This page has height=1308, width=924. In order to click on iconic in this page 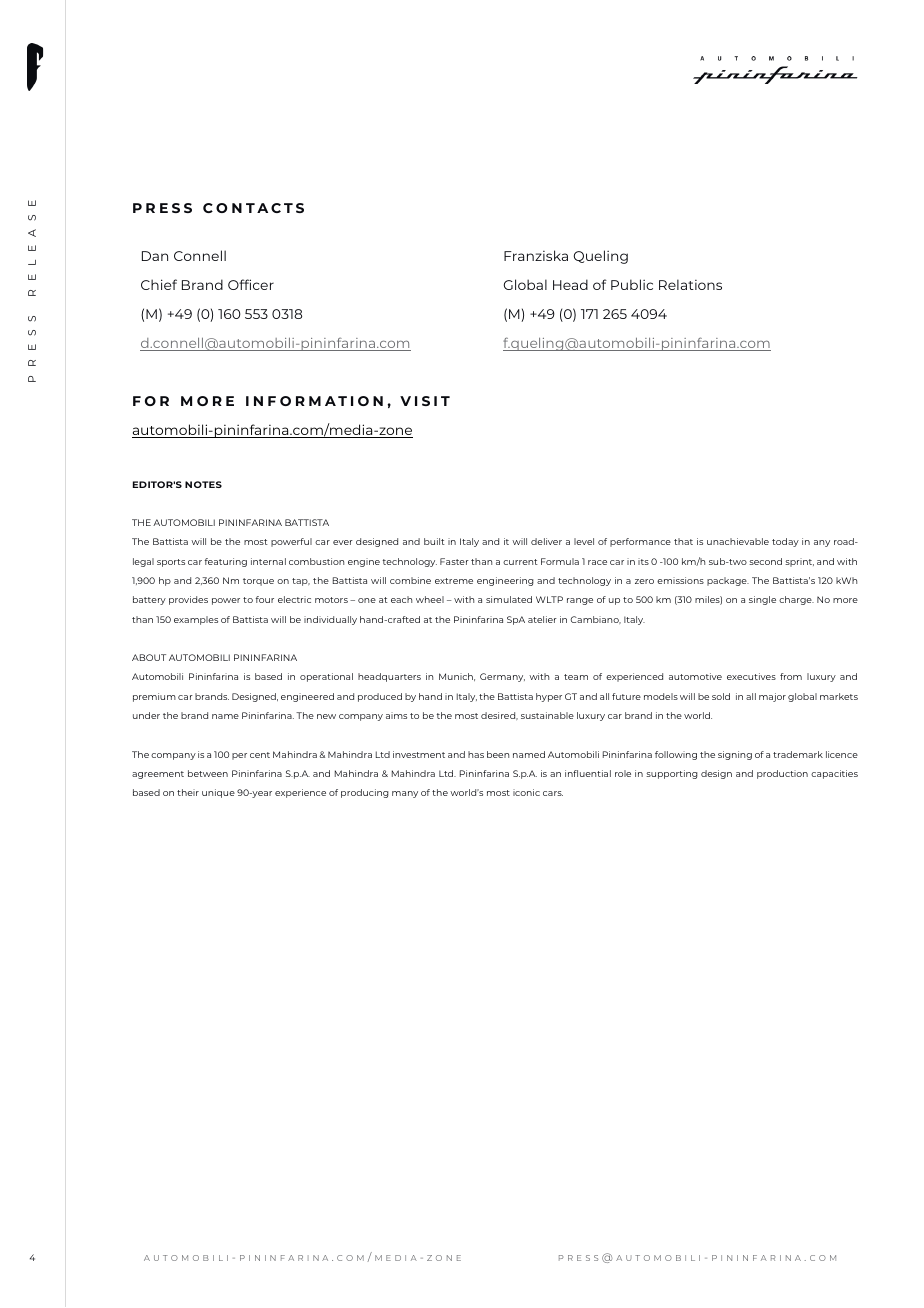, I will do `click(526, 792)`.
